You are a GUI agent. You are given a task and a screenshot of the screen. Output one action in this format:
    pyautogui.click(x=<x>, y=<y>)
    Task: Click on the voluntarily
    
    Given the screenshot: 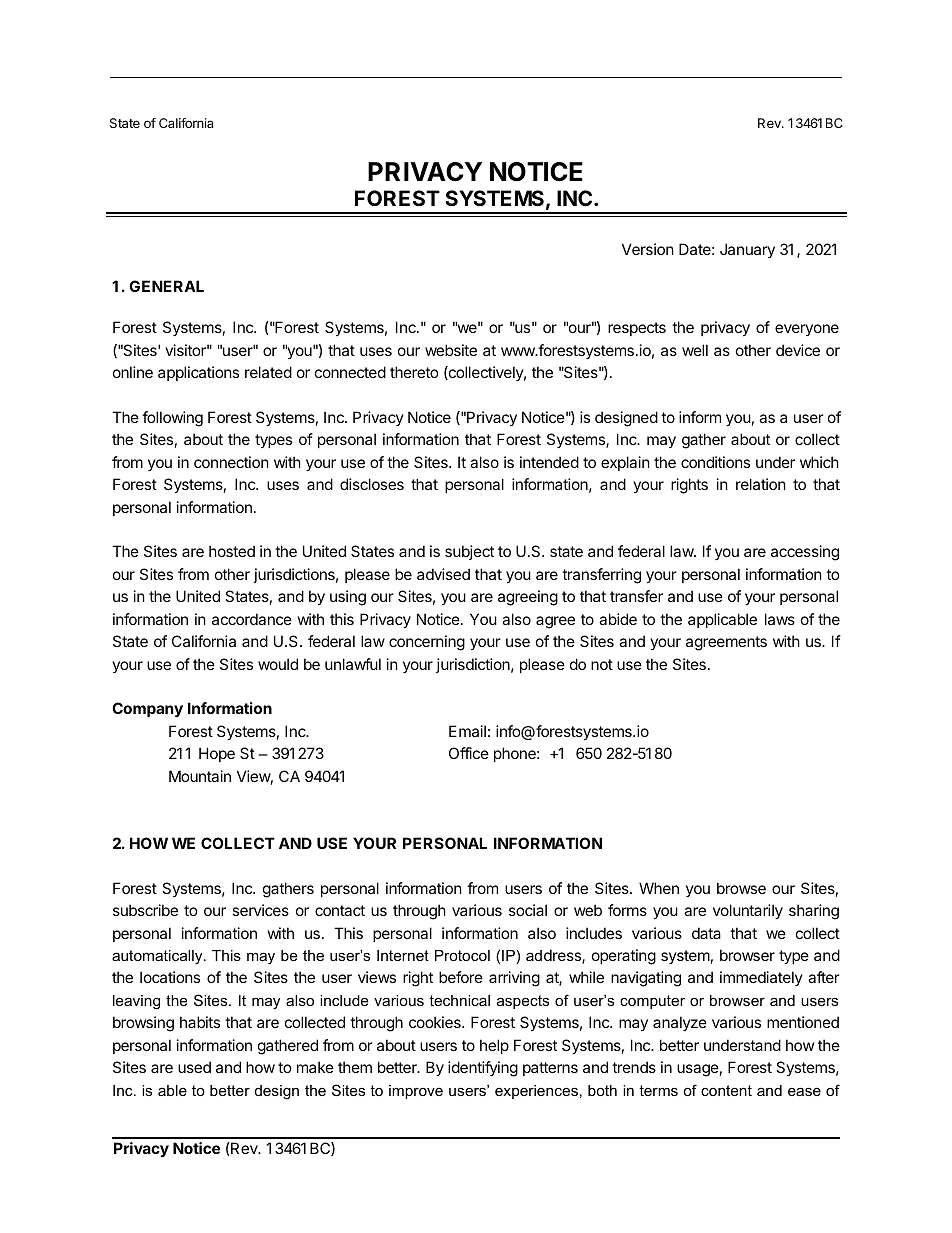 What is the action you would take?
    pyautogui.click(x=748, y=911)
